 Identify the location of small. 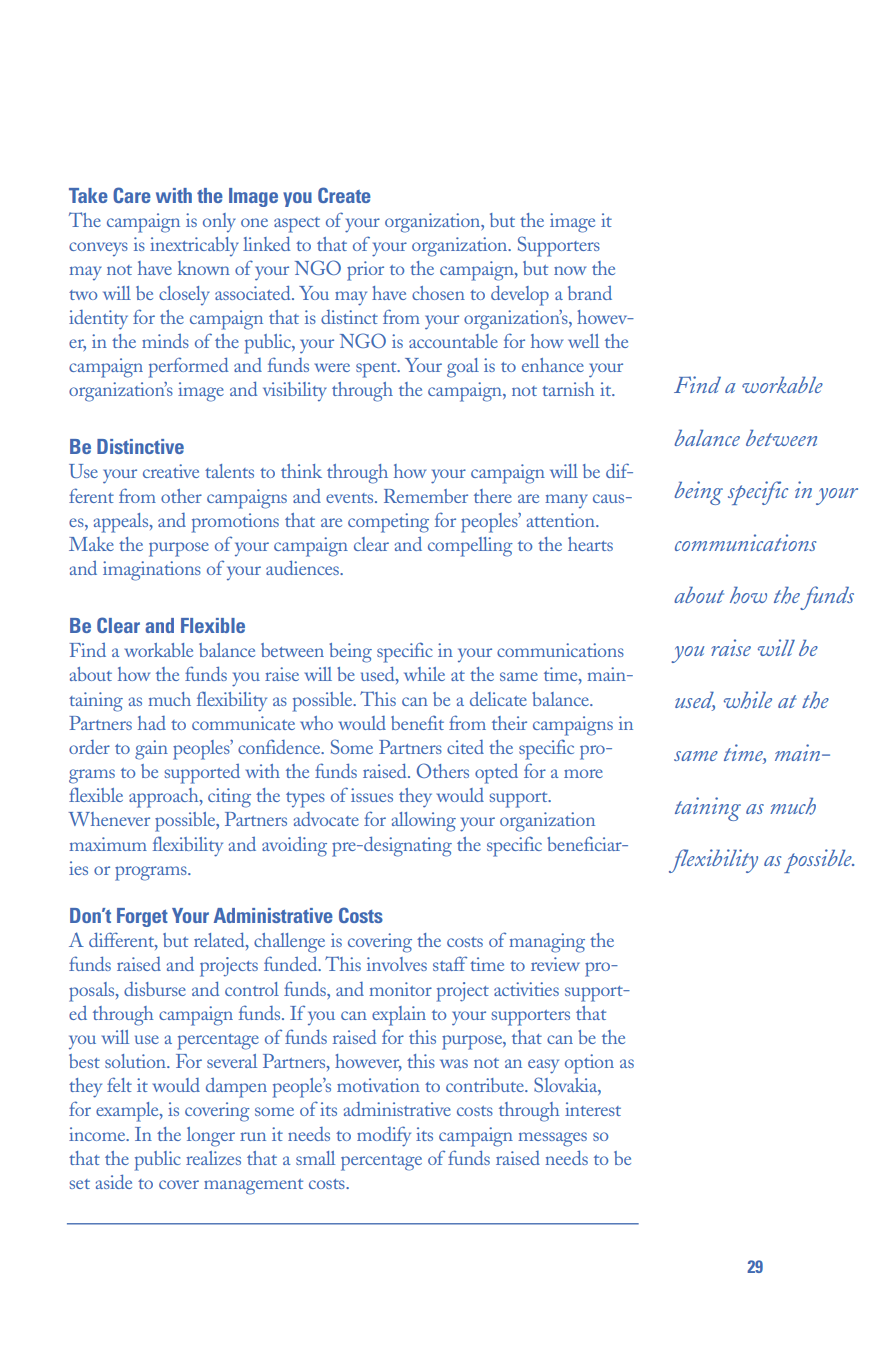
(315, 1158).
